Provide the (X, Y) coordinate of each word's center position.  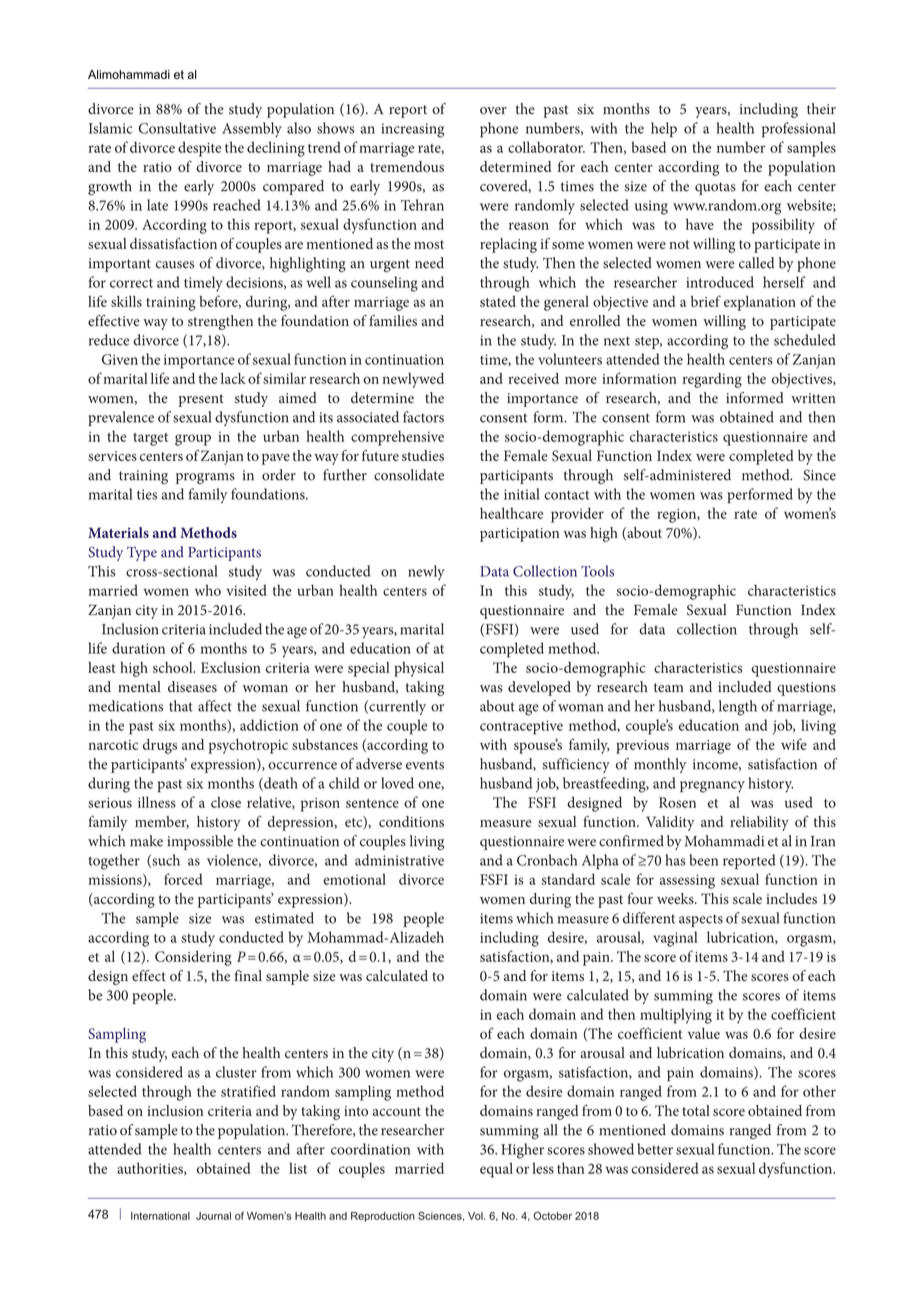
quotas (715, 188)
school (174, 667)
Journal (213, 1216)
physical (419, 669)
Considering (193, 958)
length (738, 708)
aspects (701, 920)
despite (199, 149)
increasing (412, 130)
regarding (712, 380)
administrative (399, 860)
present (201, 400)
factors (423, 417)
